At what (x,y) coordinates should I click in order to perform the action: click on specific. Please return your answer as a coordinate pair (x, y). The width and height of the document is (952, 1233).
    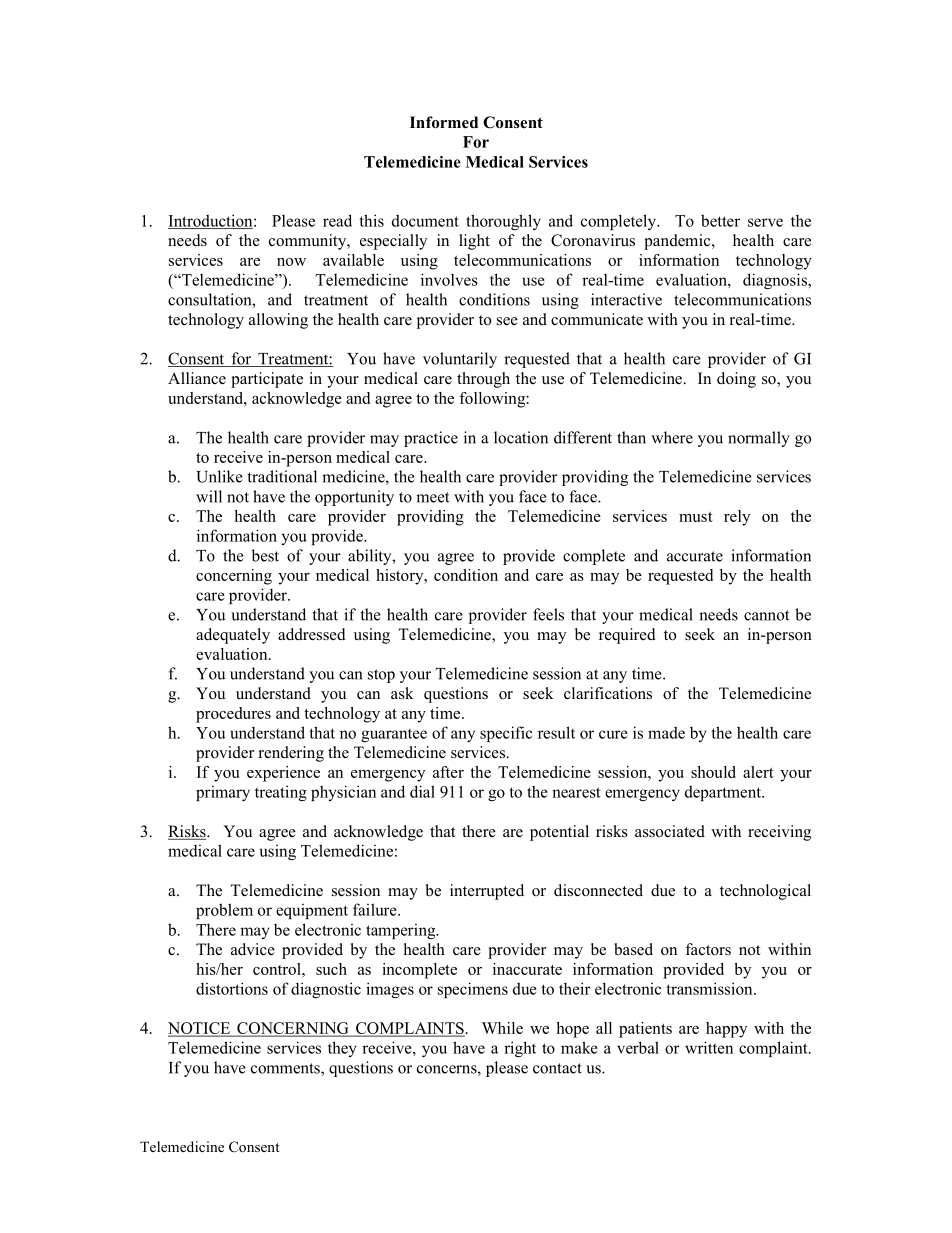
    Looking at the image, I should click on (506, 734).
